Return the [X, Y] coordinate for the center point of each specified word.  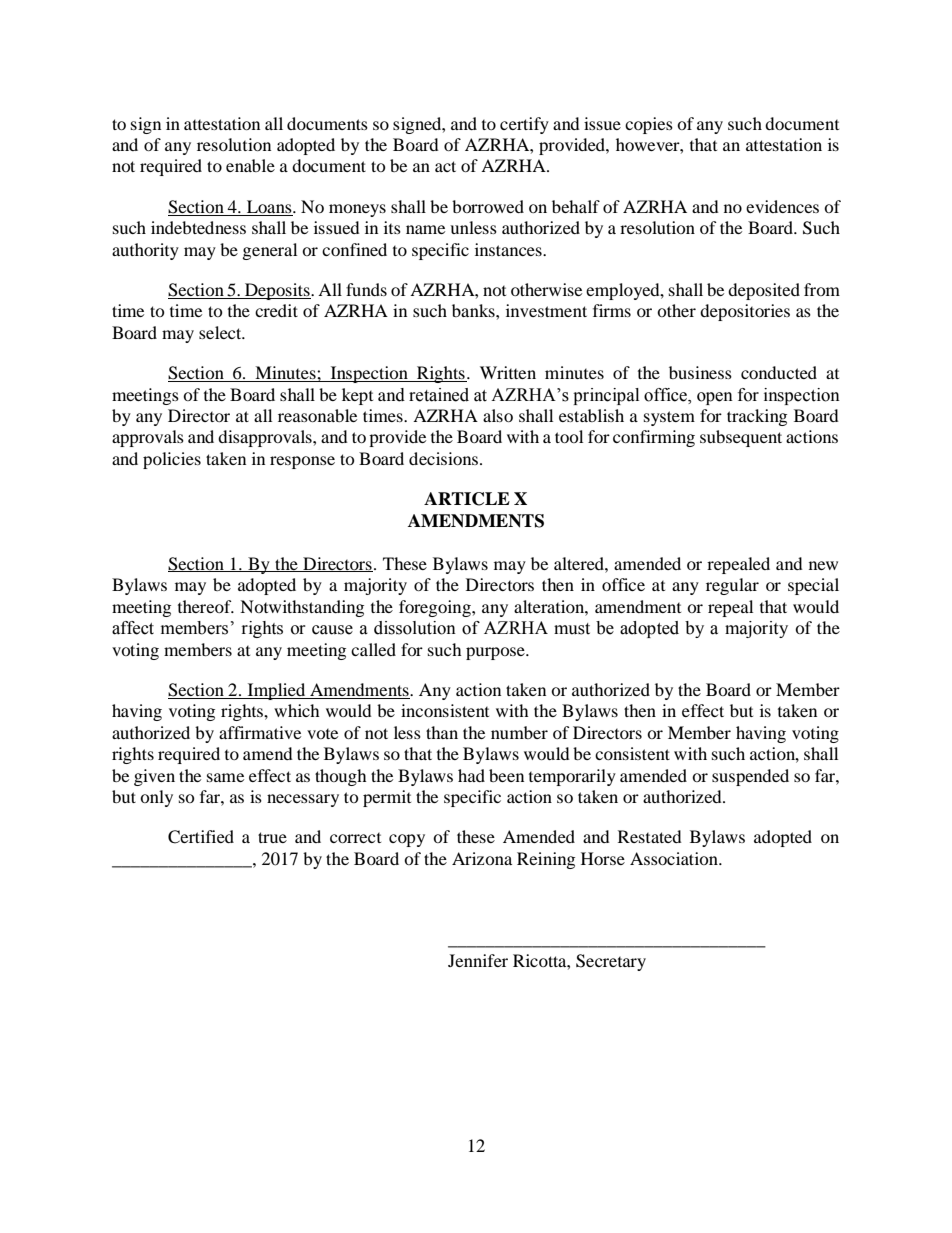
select [221, 332]
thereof [206, 606]
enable [250, 165]
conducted [779, 372]
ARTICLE [467, 499]
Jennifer [478, 960]
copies [649, 125]
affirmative [260, 732]
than [442, 732]
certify [524, 125]
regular [732, 586]
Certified [201, 837]
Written [508, 372]
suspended [750, 777]
